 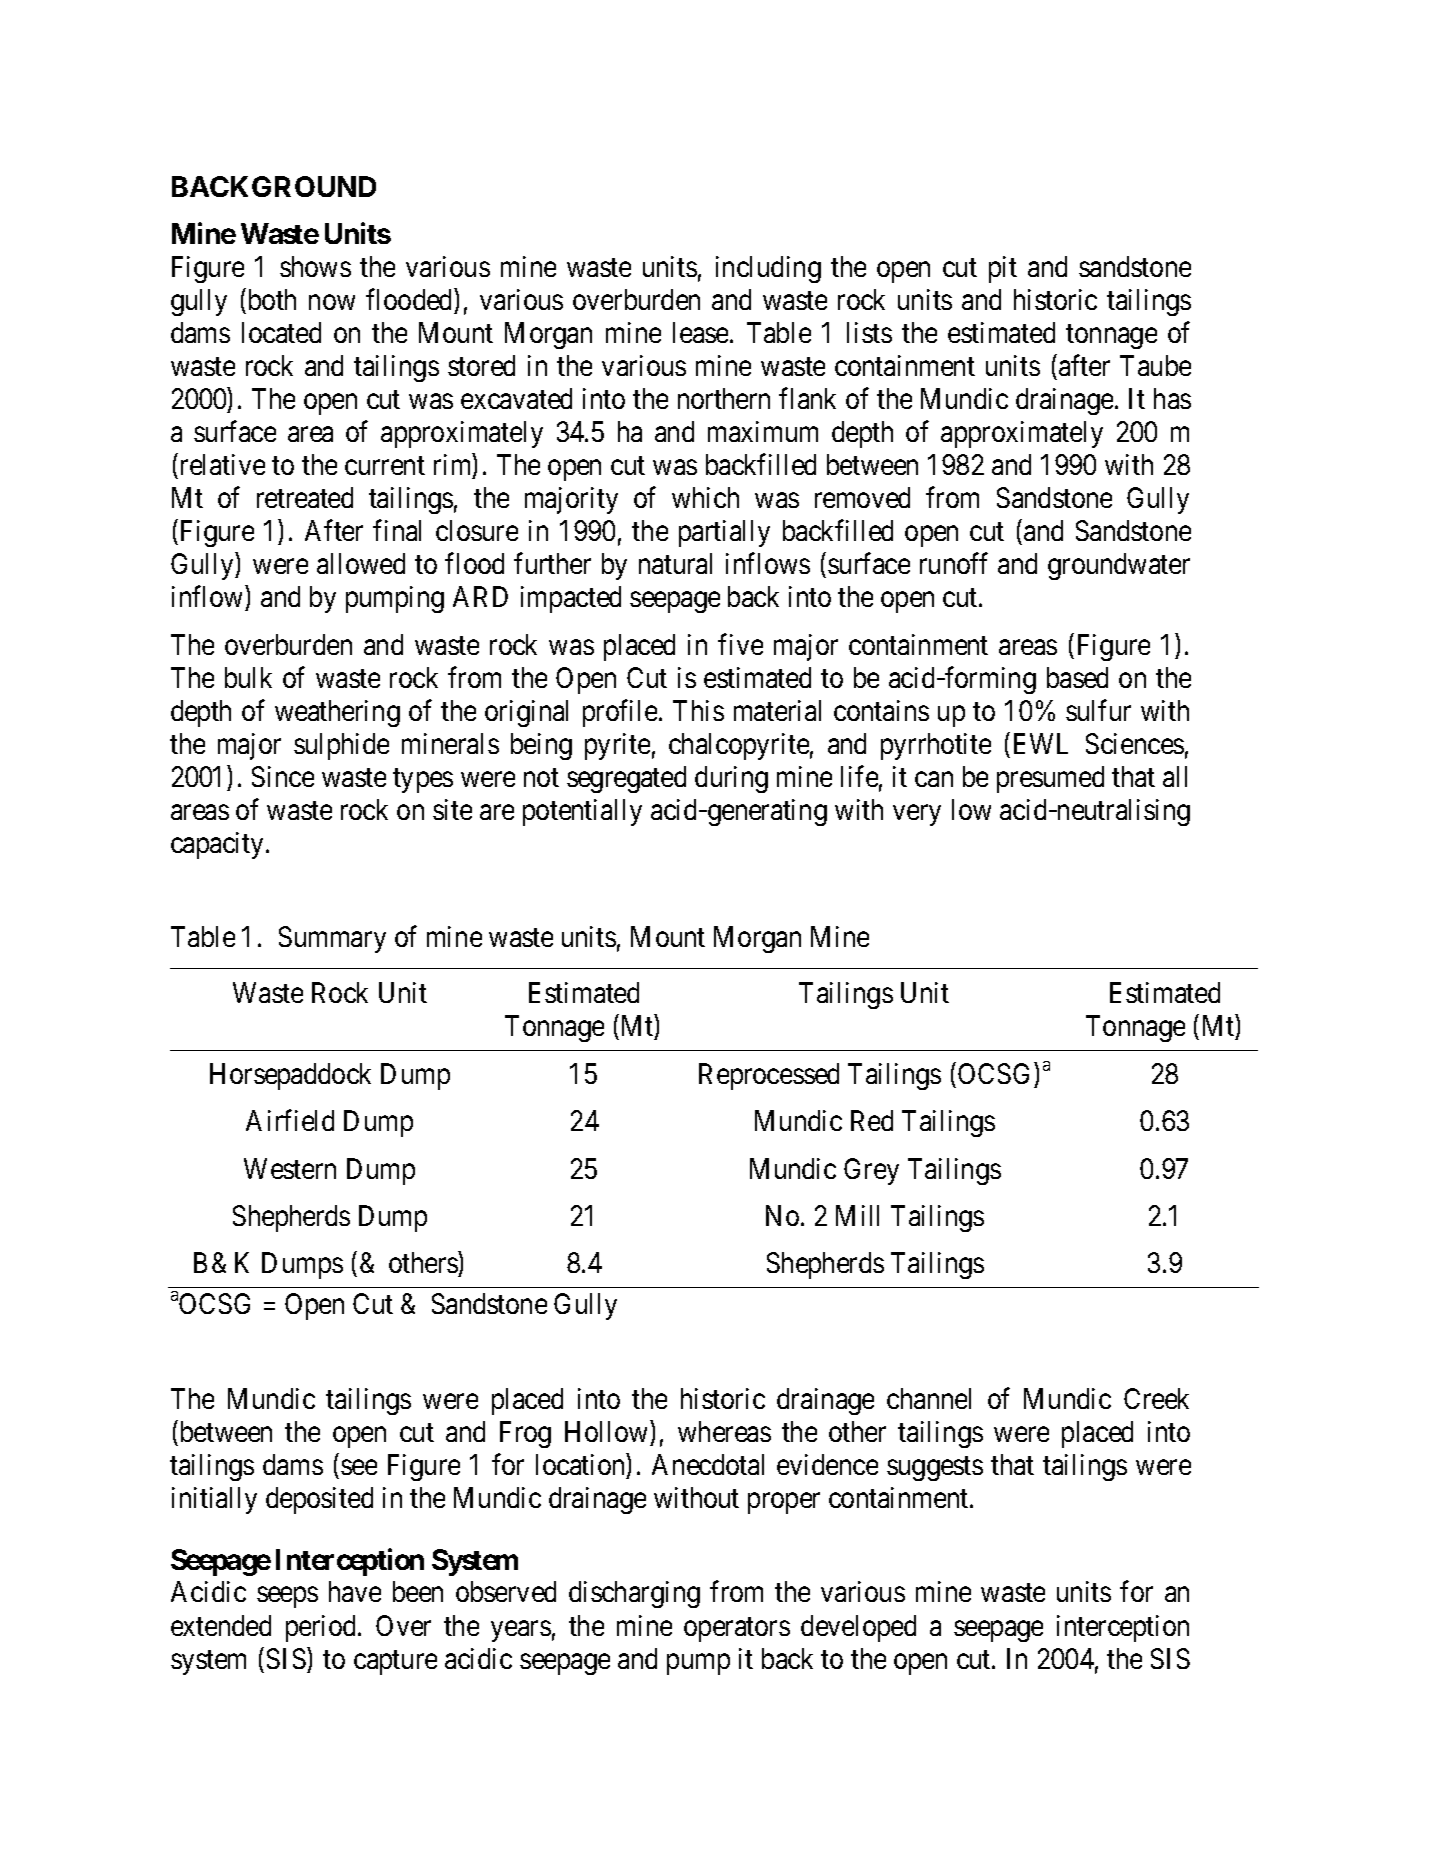 What do you see at coordinates (724, 1431) in the document?
I see `whereas` at bounding box center [724, 1431].
